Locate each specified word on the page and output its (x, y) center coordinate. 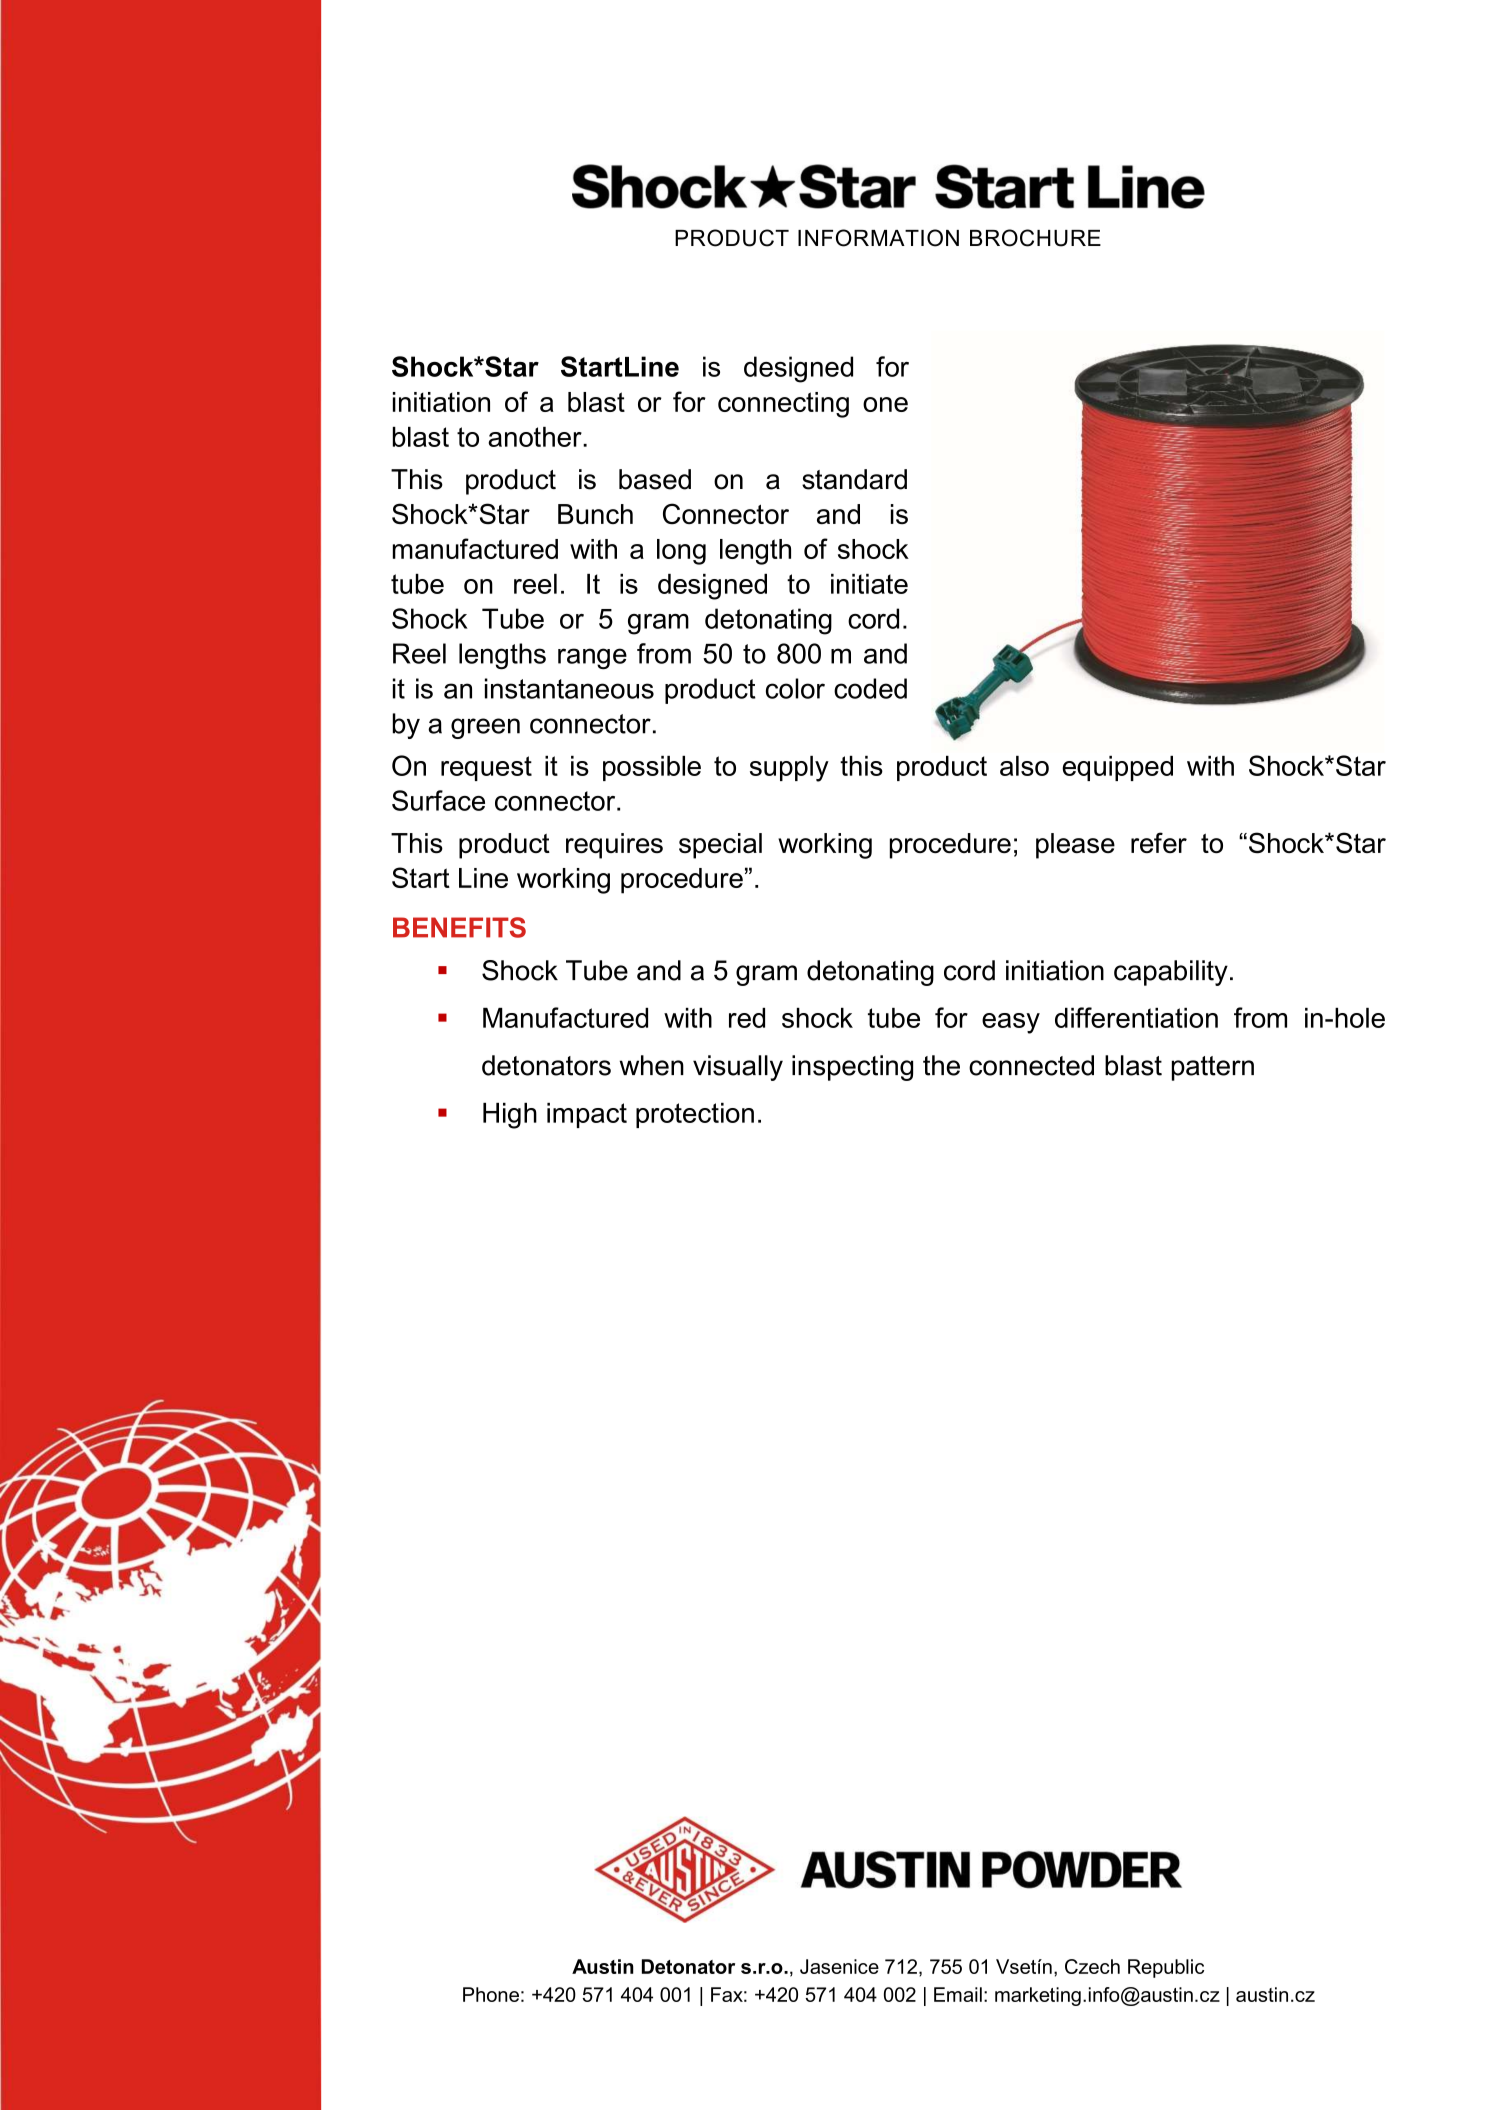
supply (789, 769)
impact (587, 1115)
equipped (1117, 768)
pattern (1213, 1068)
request (486, 768)
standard (854, 479)
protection (695, 1115)
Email (958, 1994)
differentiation (1136, 1017)
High (510, 1116)
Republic (1166, 1968)
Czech (1092, 1966)
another (536, 437)
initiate (869, 584)
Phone (491, 1994)
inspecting (852, 1068)
